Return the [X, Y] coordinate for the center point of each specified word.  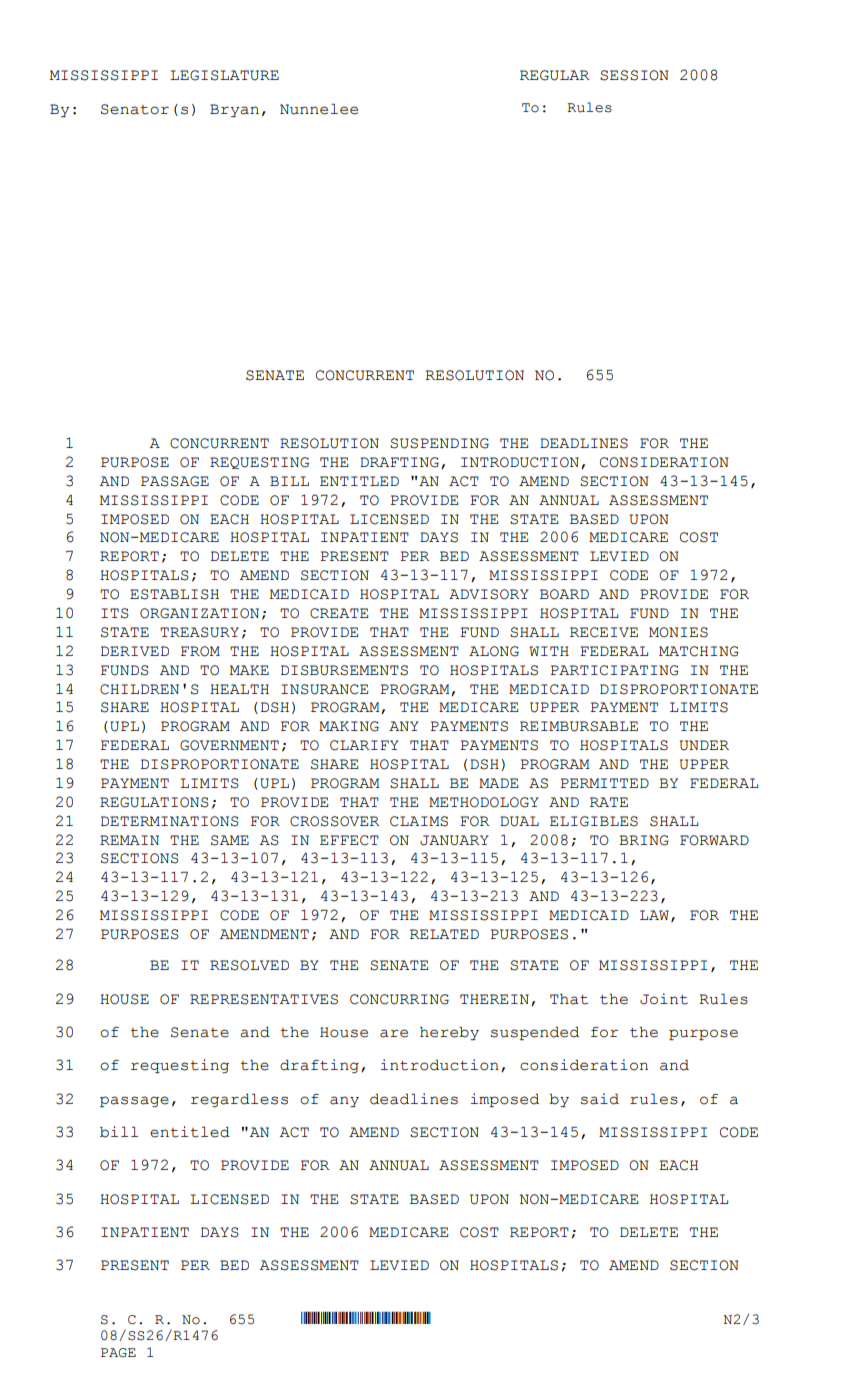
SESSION [634, 75]
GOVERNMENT [229, 745]
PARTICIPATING [615, 670]
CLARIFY [364, 745]
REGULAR [554, 75]
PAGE [118, 1353]
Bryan [234, 110]
